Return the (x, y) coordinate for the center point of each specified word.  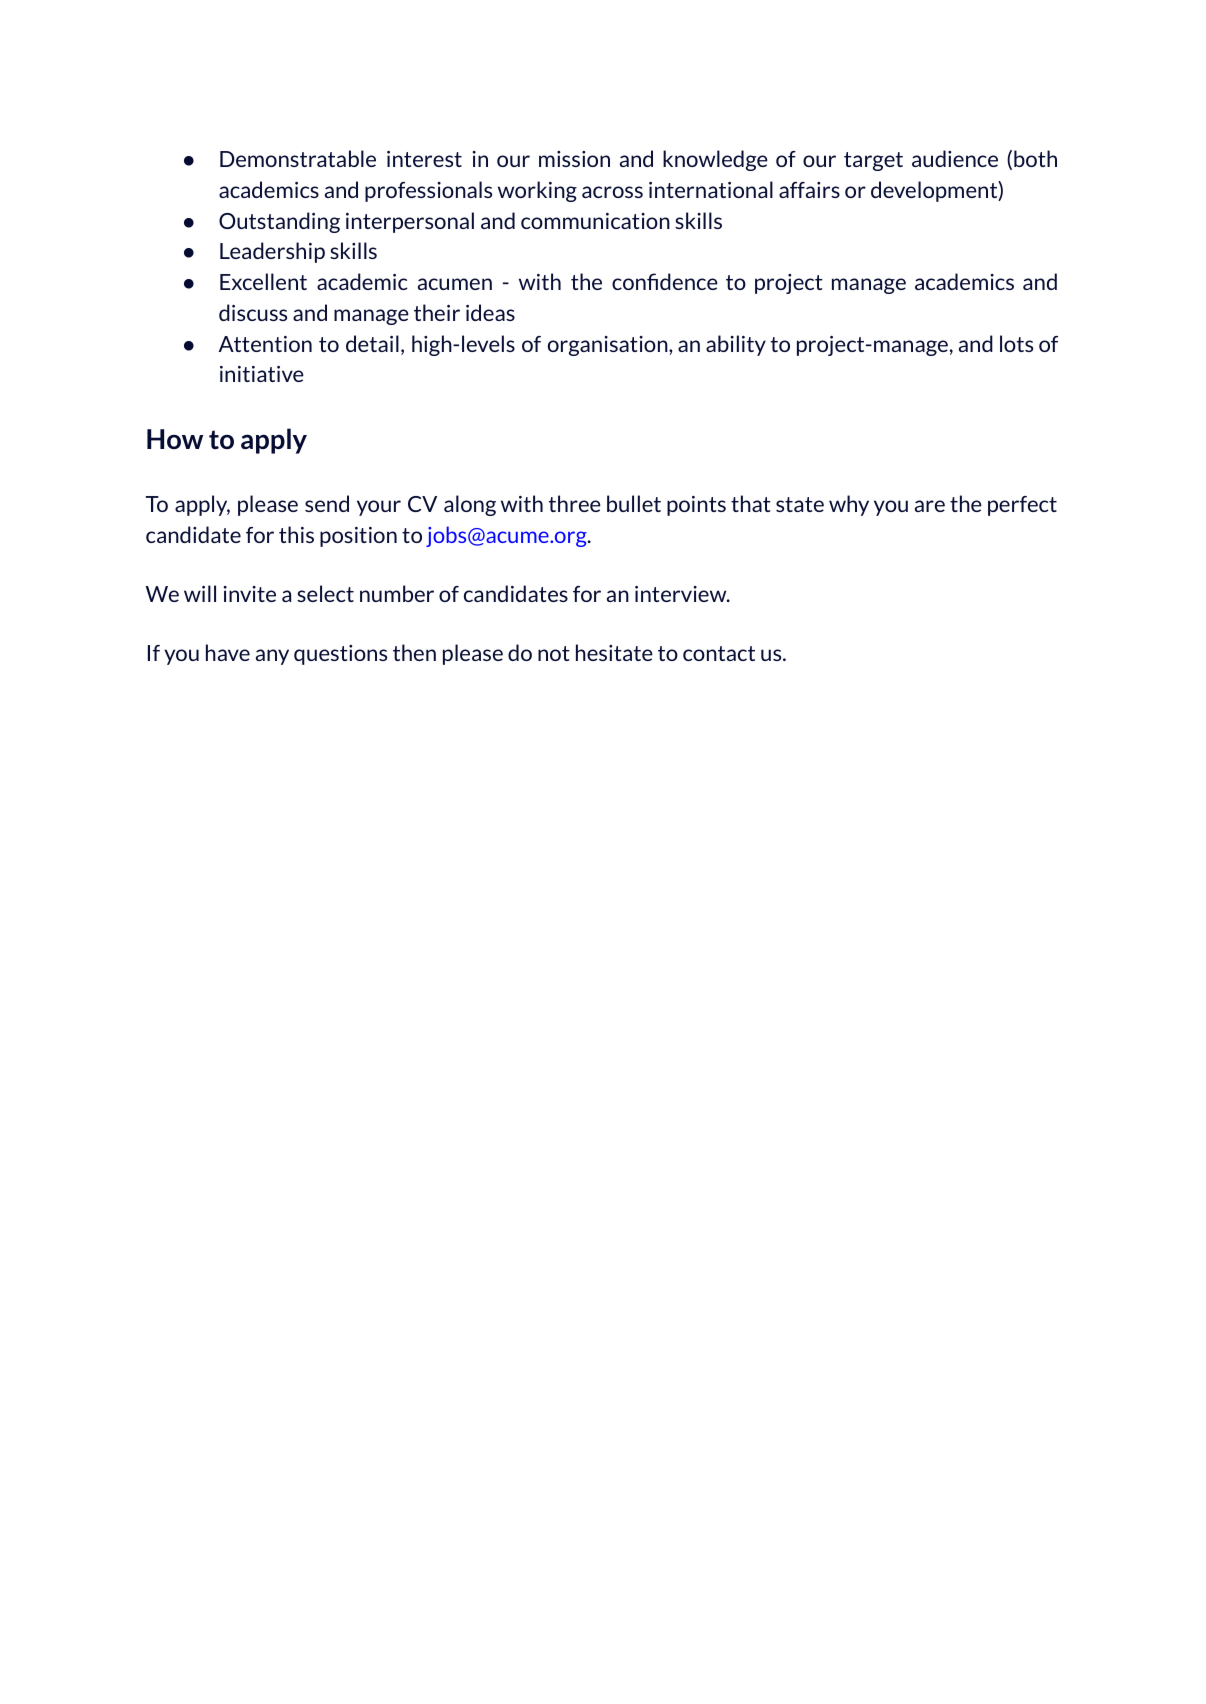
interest (424, 159)
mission (574, 159)
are (930, 506)
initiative (262, 374)
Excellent (263, 281)
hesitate (614, 652)
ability (736, 345)
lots (1016, 343)
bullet (634, 503)
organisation (609, 346)
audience (955, 158)
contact (719, 653)
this (296, 534)
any (272, 657)
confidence (665, 281)
